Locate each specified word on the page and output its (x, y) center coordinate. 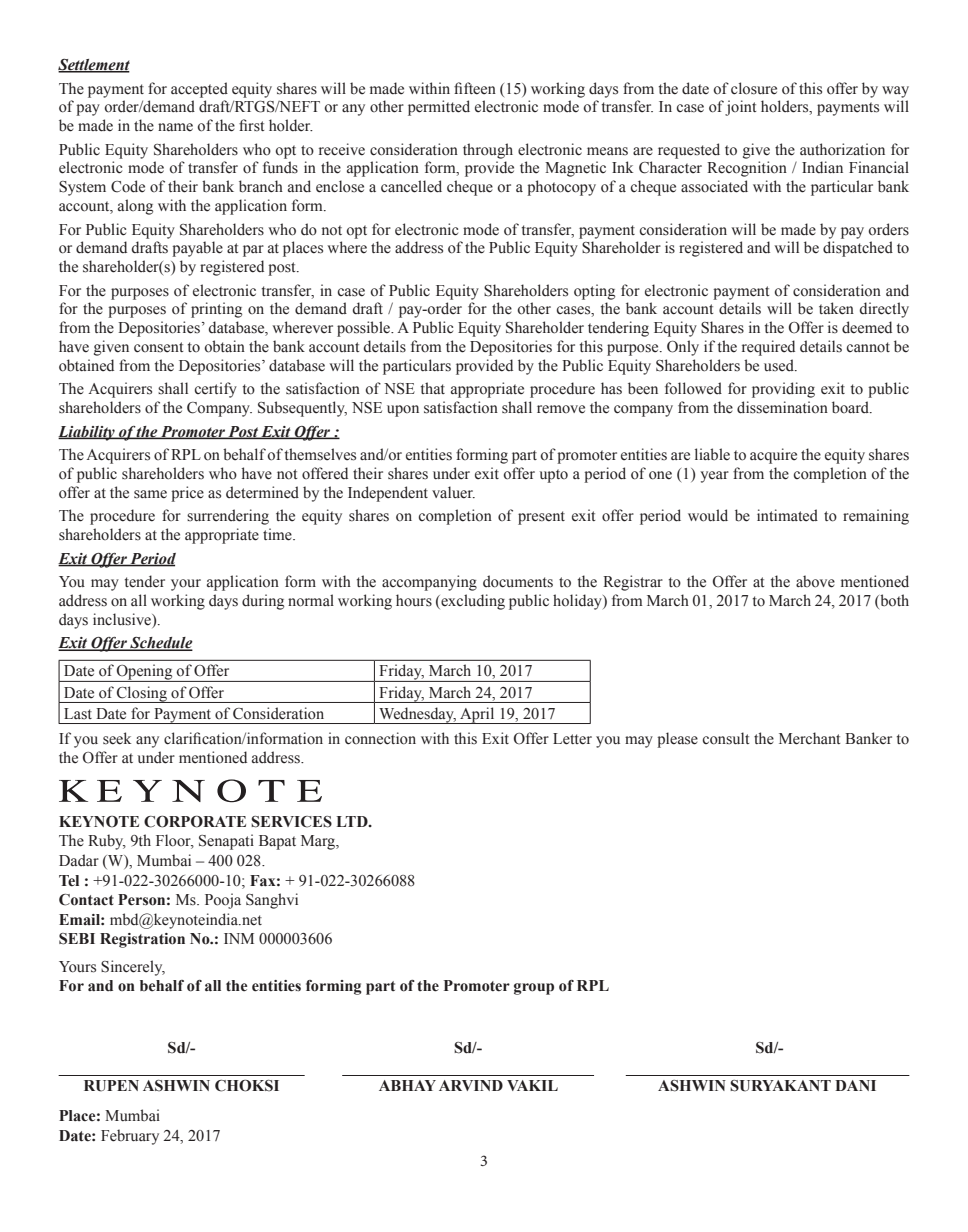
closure (754, 88)
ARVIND (471, 1085)
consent (158, 347)
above (815, 581)
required (768, 348)
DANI (855, 1085)
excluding (472, 602)
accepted (199, 90)
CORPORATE (195, 822)
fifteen (475, 88)
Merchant (809, 738)
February (130, 1137)
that (433, 388)
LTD (353, 821)
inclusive (123, 620)
